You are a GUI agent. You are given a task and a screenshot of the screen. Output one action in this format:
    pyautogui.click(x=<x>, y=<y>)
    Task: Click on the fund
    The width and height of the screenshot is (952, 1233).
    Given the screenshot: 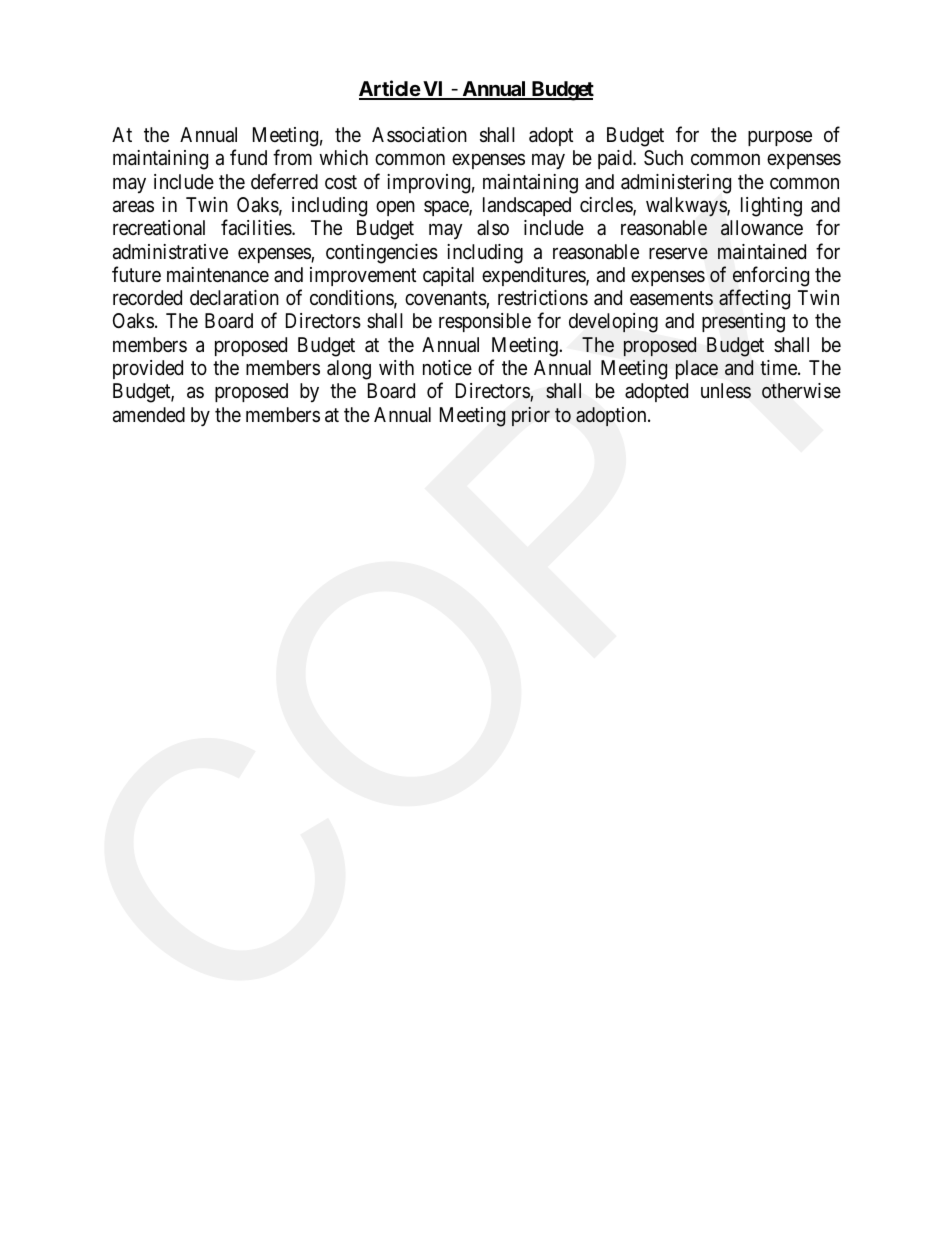 What is the action you would take?
    pyautogui.click(x=248, y=157)
